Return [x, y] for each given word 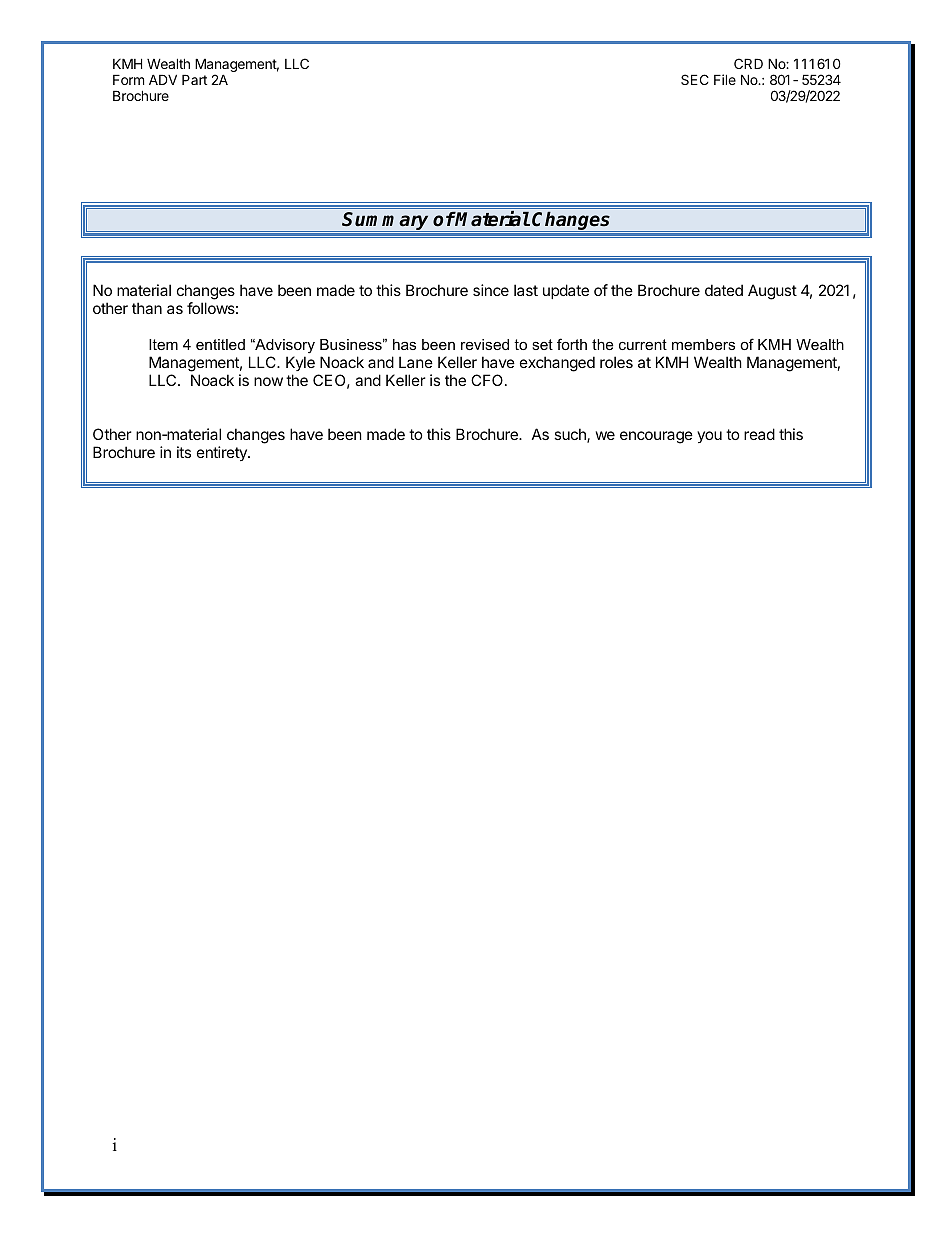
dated [724, 290]
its [184, 452]
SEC [695, 79]
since [491, 290]
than [147, 308]
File [725, 79]
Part [194, 79]
